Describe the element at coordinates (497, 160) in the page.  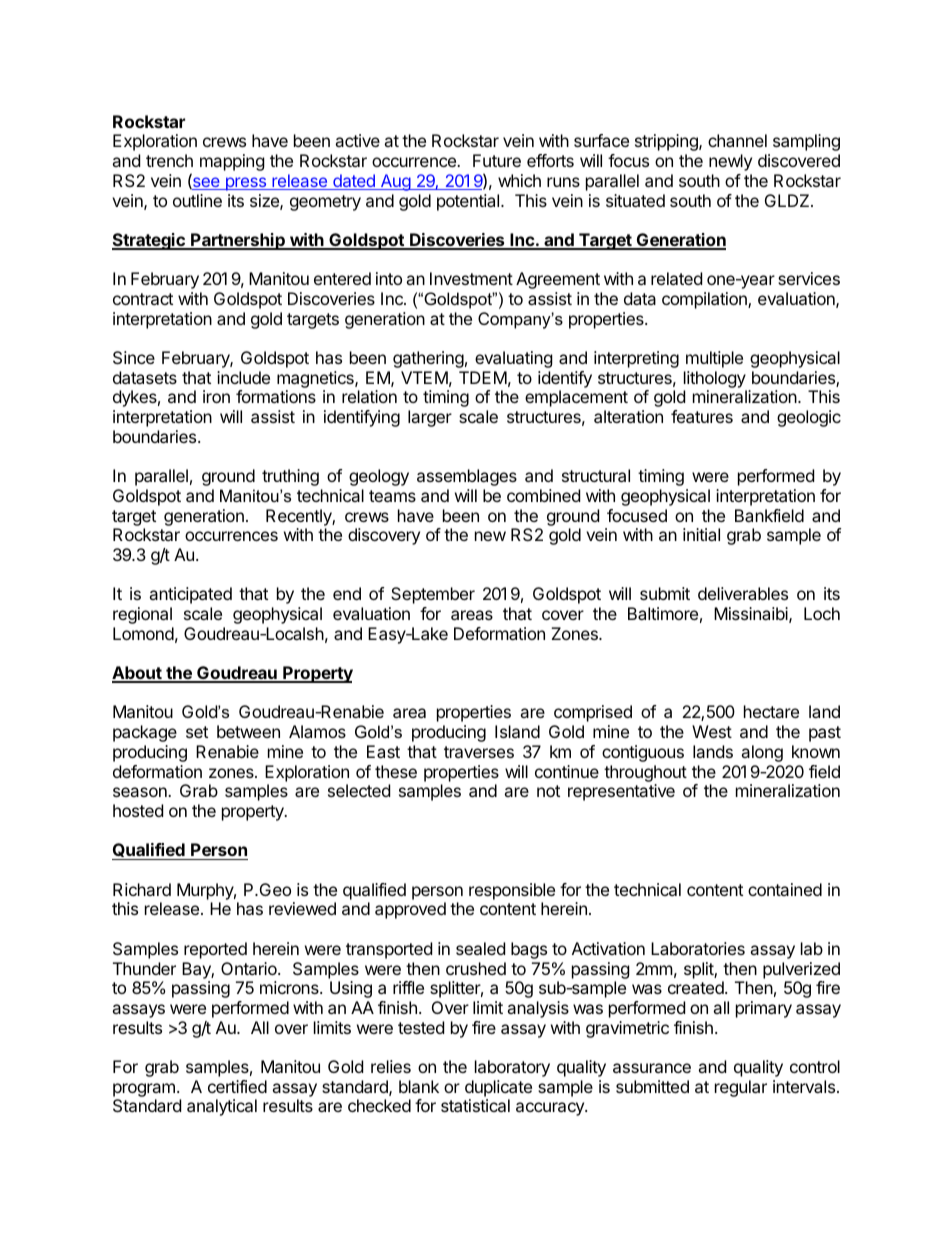
I see `Future` at that location.
